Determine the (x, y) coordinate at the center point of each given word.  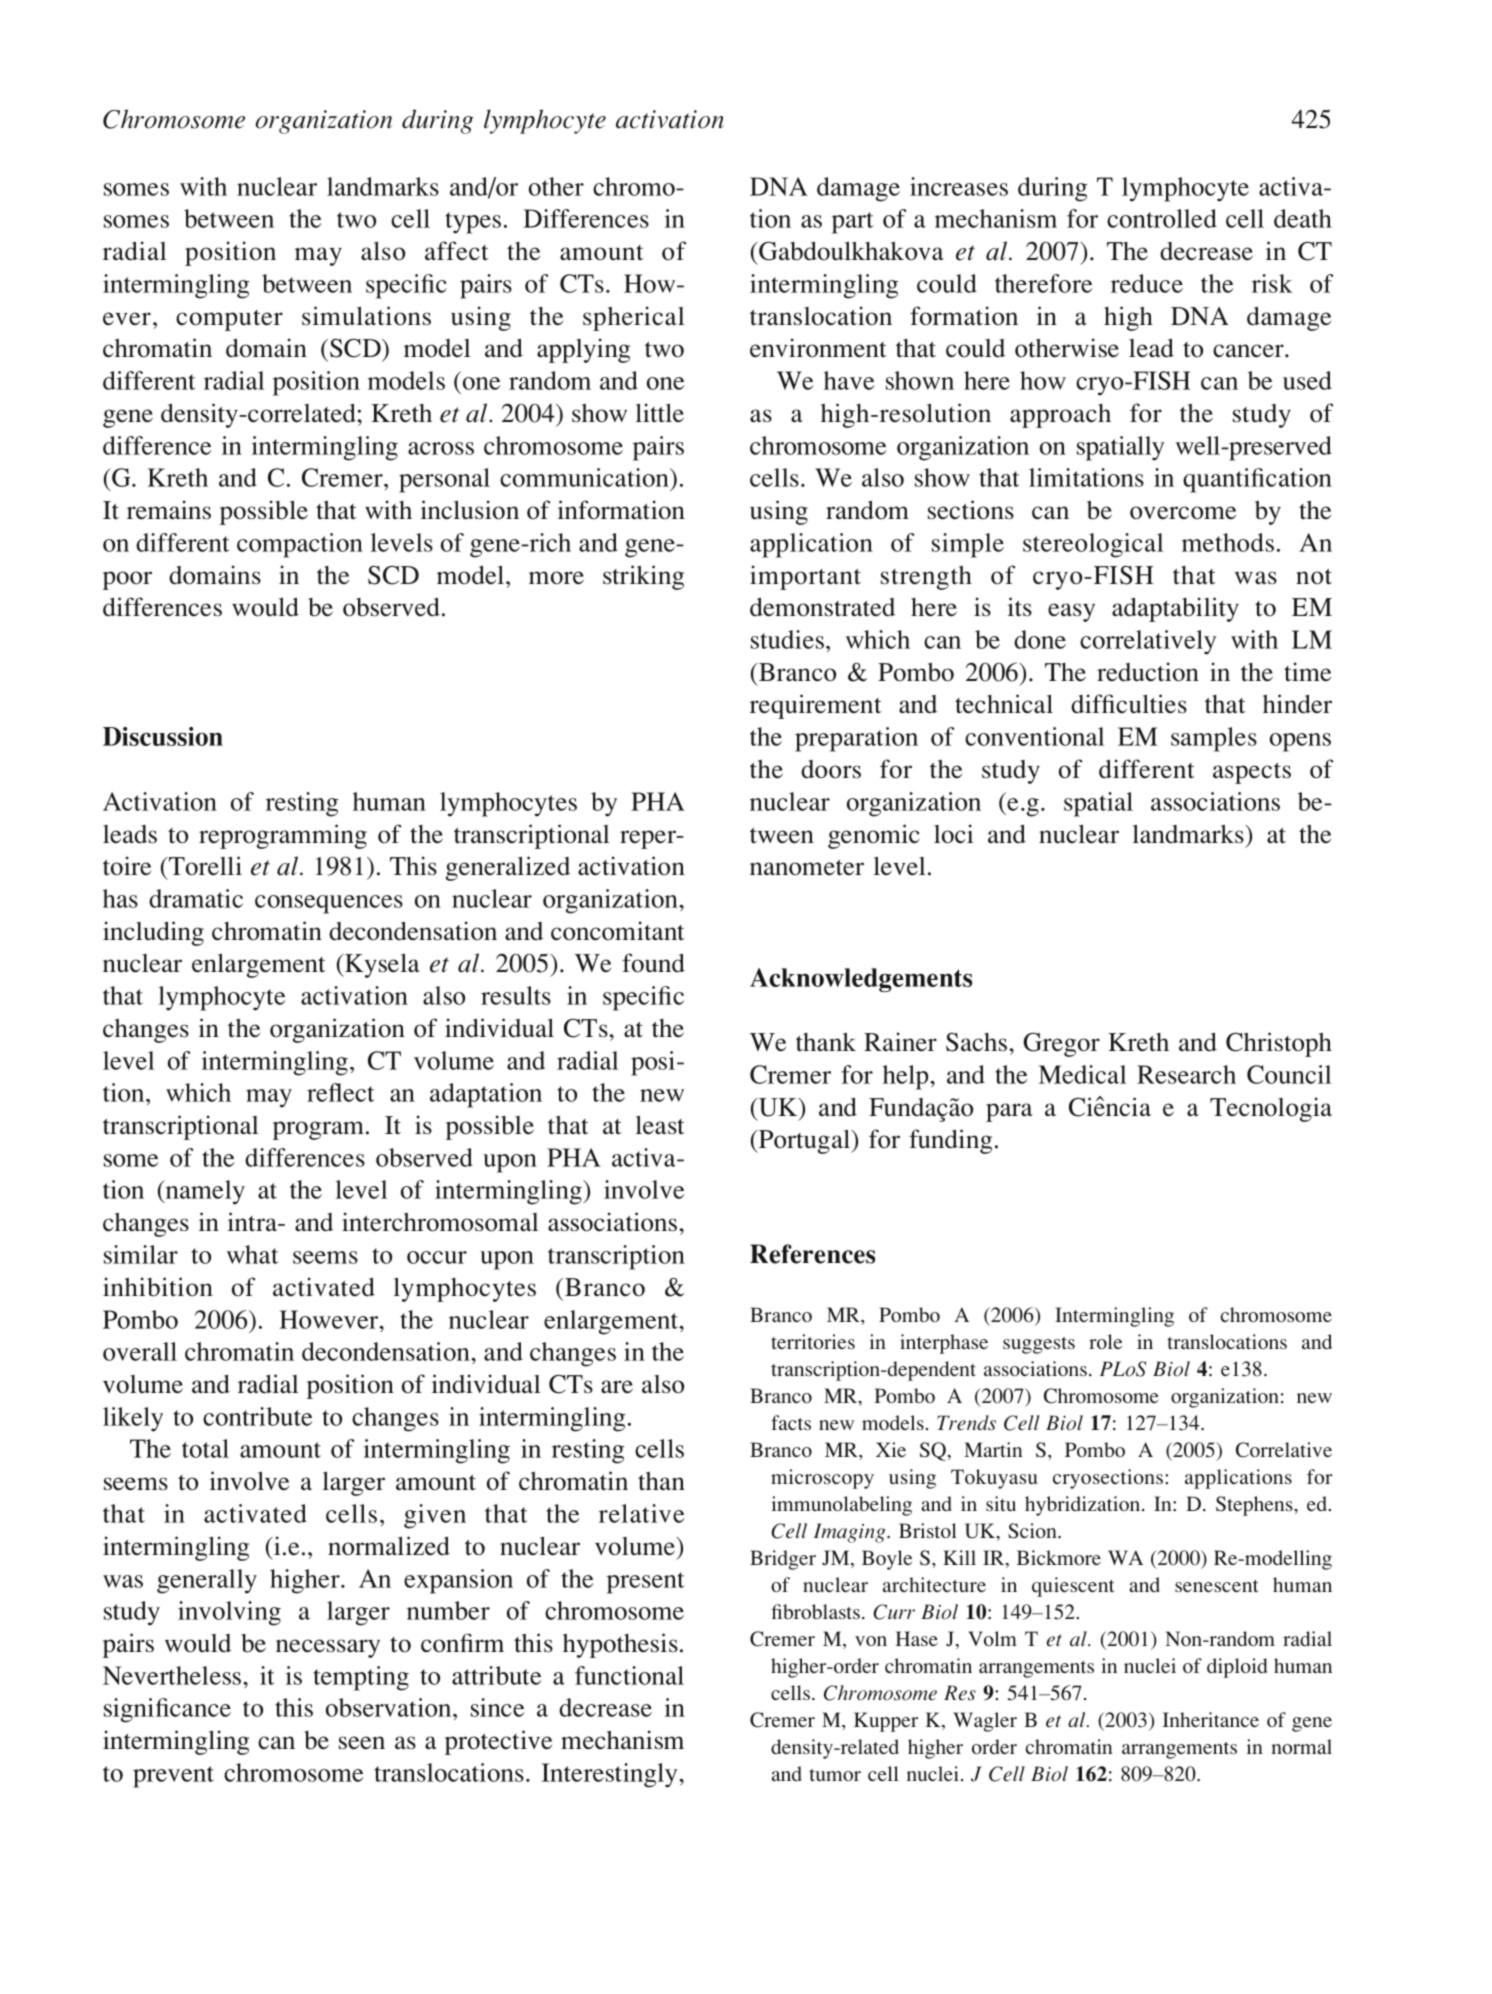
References (812, 1254)
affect (457, 251)
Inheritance (1211, 1719)
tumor (835, 1775)
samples (1214, 739)
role (1105, 1341)
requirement (816, 706)
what (253, 1254)
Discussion (163, 736)
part (853, 223)
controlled (1162, 218)
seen (362, 1743)
